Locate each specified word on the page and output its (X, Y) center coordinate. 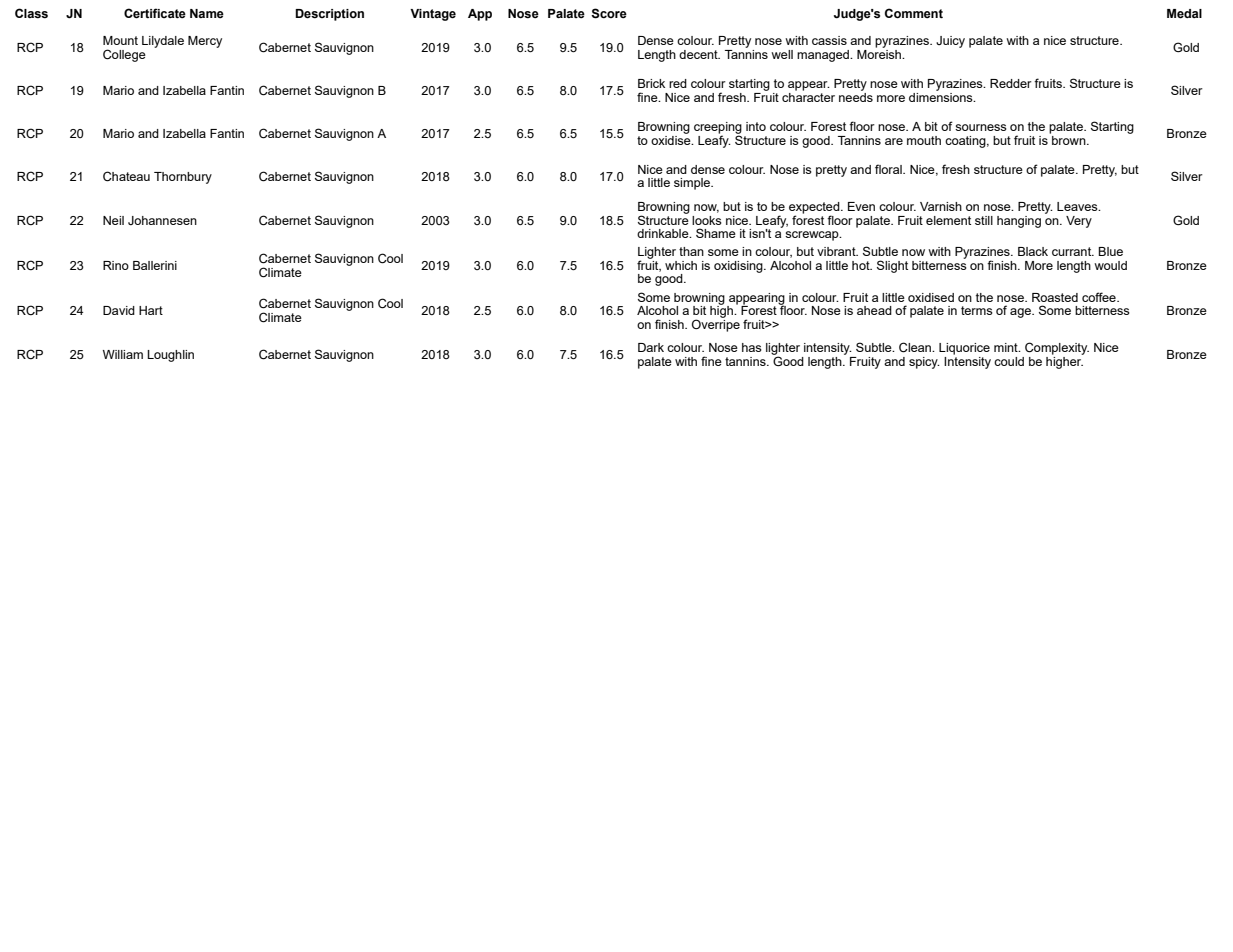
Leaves (1078, 206)
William (123, 354)
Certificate (155, 13)
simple (693, 184)
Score (609, 13)
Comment (914, 13)
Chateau (126, 176)
